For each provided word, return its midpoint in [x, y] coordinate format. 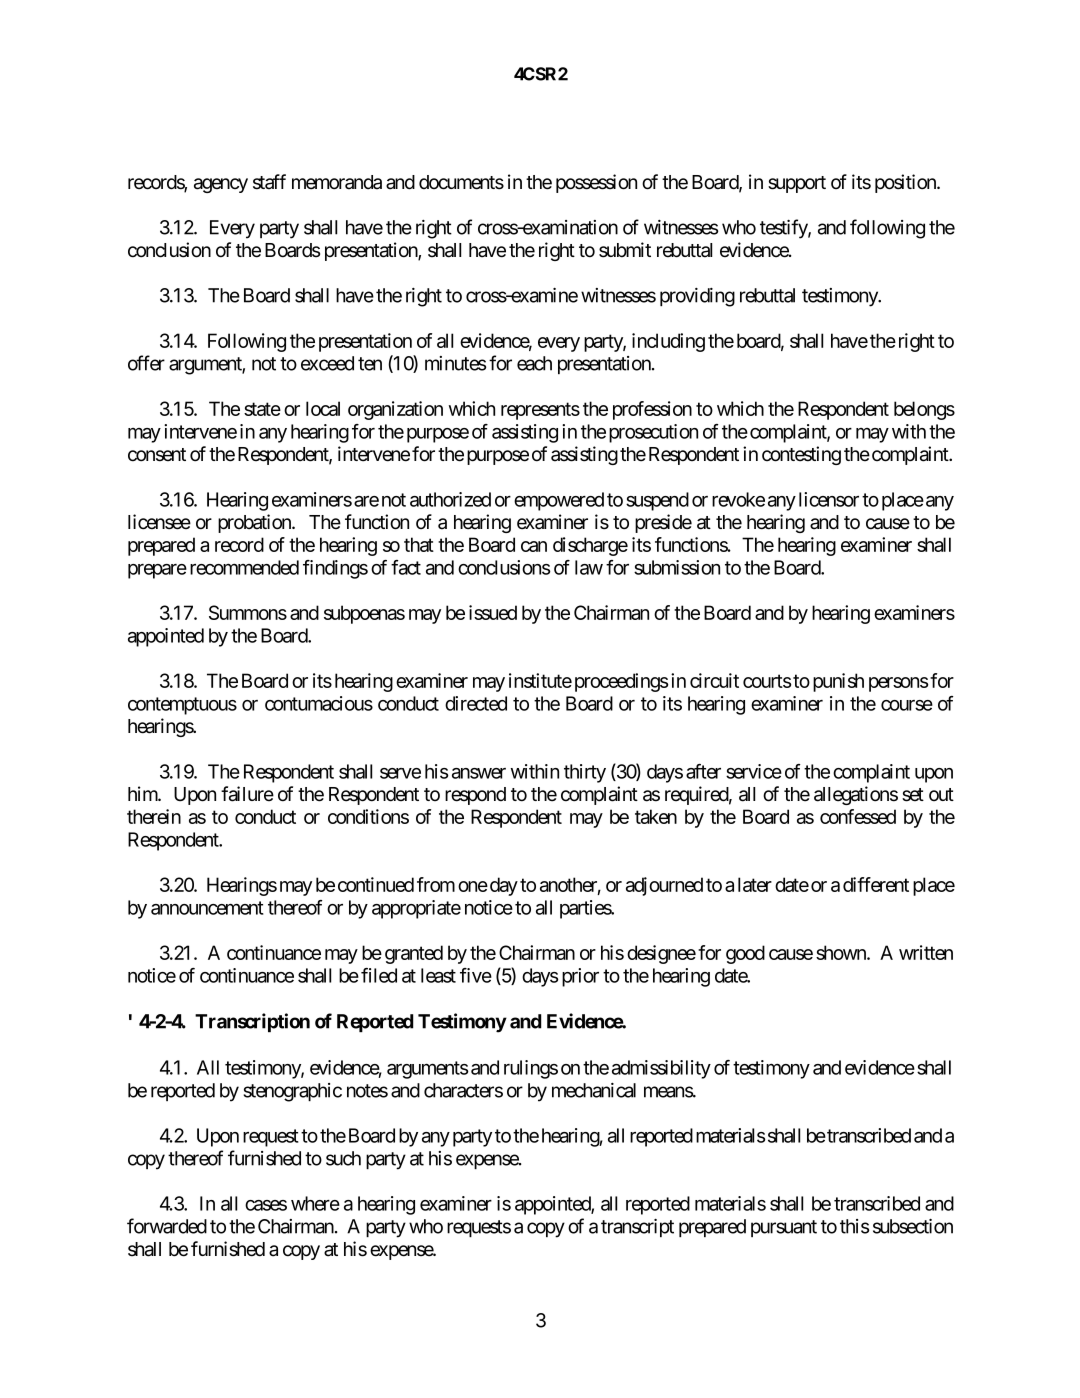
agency [221, 185]
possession [596, 183]
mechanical [594, 1090]
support [797, 184]
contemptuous [182, 706]
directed [476, 703]
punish [838, 682]
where [315, 1203]
